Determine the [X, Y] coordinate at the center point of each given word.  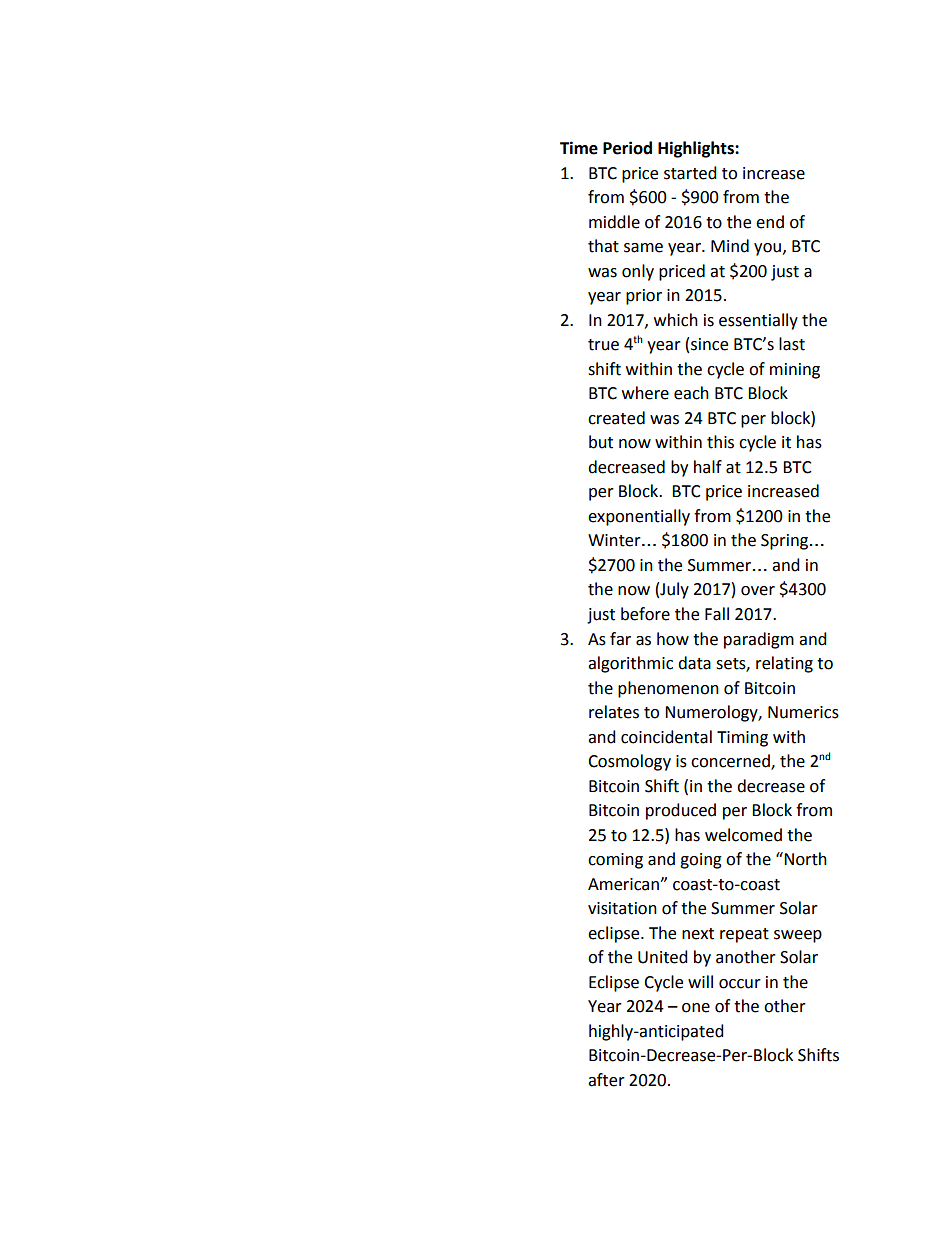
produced [681, 811]
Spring [786, 542]
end [770, 222]
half [708, 467]
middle [614, 222]
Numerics [803, 712]
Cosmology [629, 762]
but [601, 442]
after [606, 1080]
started [690, 173]
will [700, 981]
